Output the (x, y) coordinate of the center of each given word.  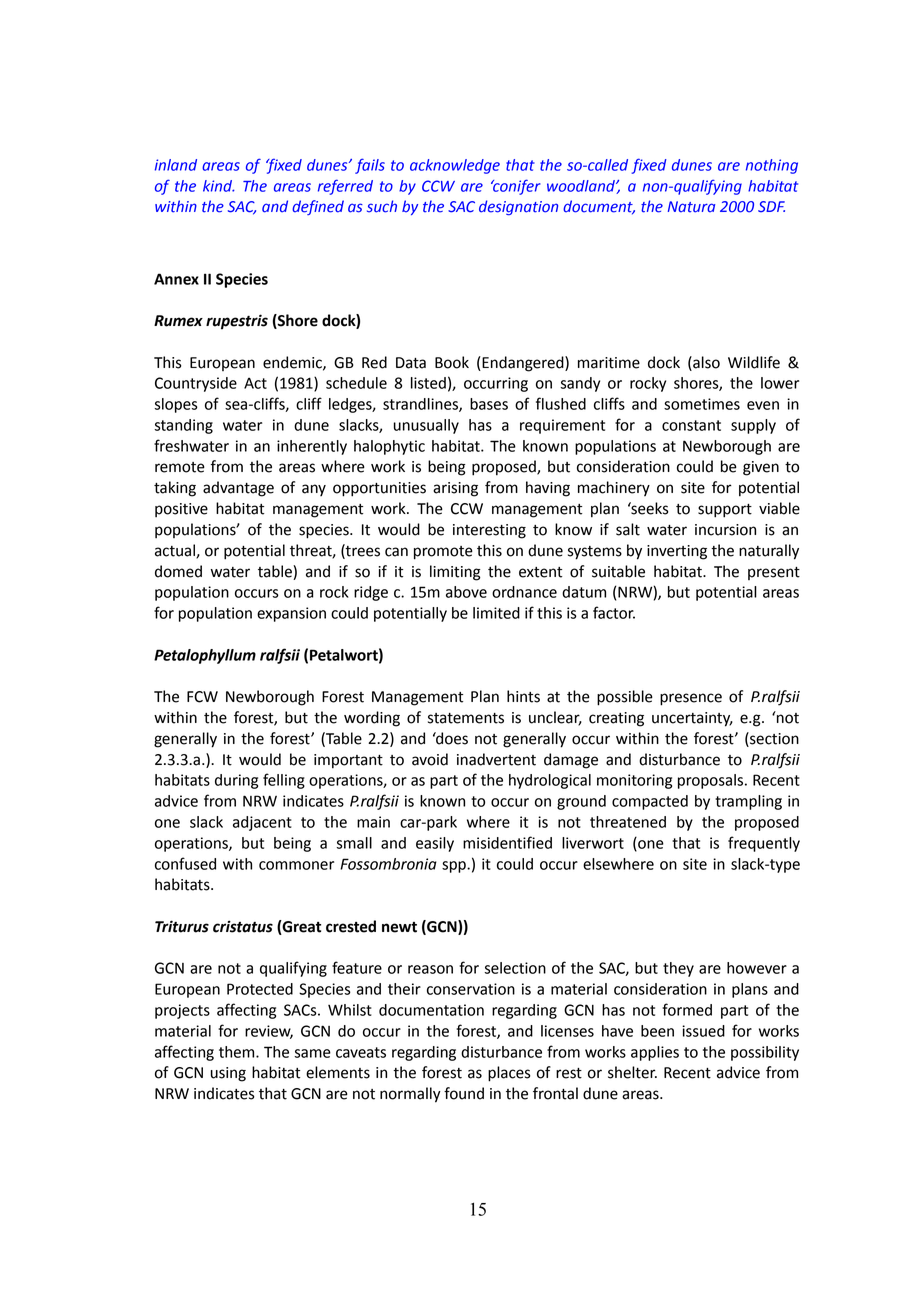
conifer (516, 187)
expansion (291, 614)
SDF (771, 207)
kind (219, 186)
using (228, 1074)
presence (691, 699)
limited (496, 613)
